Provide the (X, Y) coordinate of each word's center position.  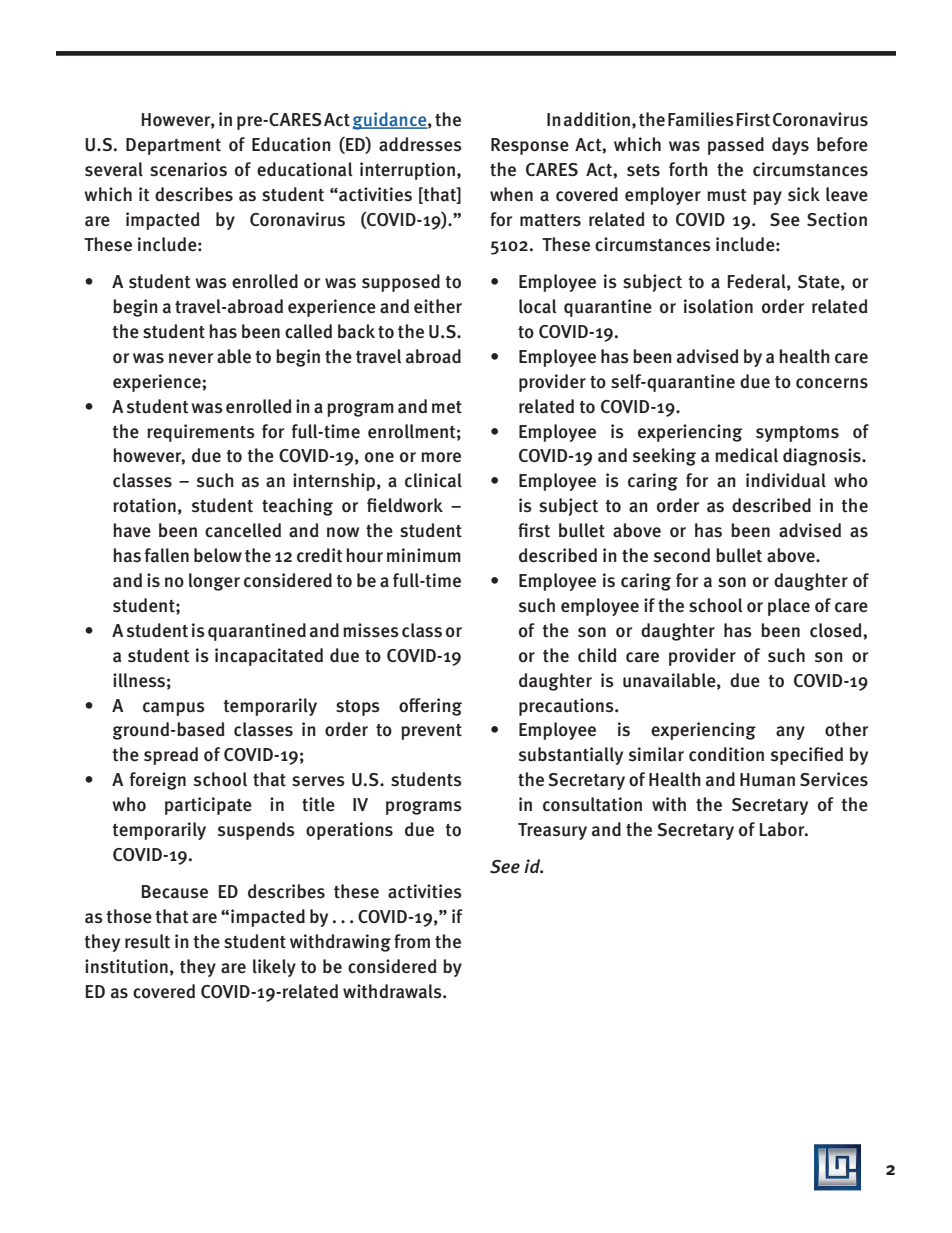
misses (371, 630)
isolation (718, 306)
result (147, 941)
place (789, 607)
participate (208, 806)
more (441, 457)
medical (746, 455)
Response (530, 146)
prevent (431, 732)
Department (173, 146)
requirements (201, 433)
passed (736, 146)
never (191, 358)
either (438, 306)
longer (214, 582)
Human (767, 780)
